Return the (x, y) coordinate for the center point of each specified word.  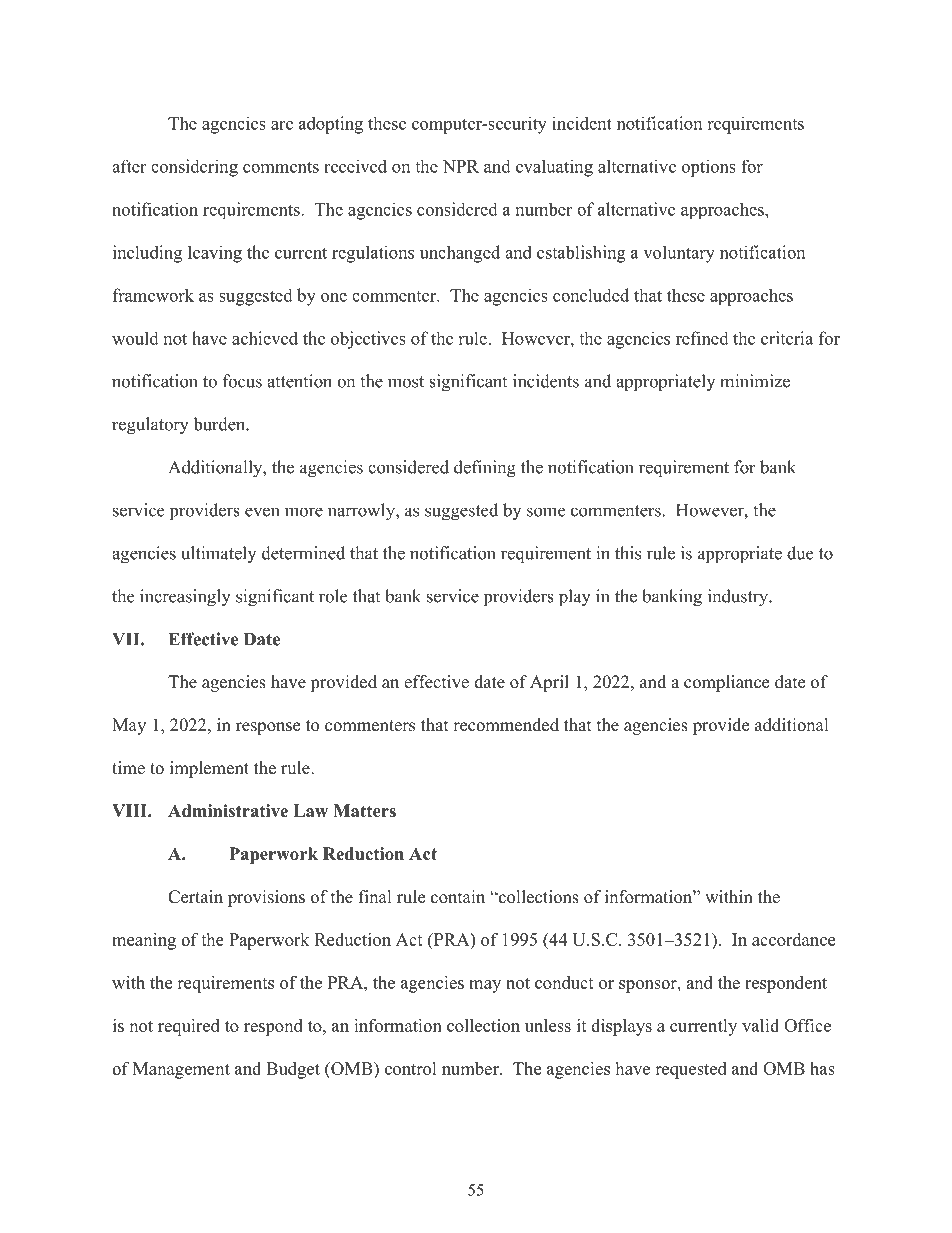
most (406, 382)
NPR (461, 166)
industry (739, 598)
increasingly (185, 598)
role (333, 596)
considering (194, 168)
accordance (793, 939)
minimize (755, 381)
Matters (364, 811)
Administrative (228, 811)
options (709, 168)
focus (242, 381)
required (189, 1027)
